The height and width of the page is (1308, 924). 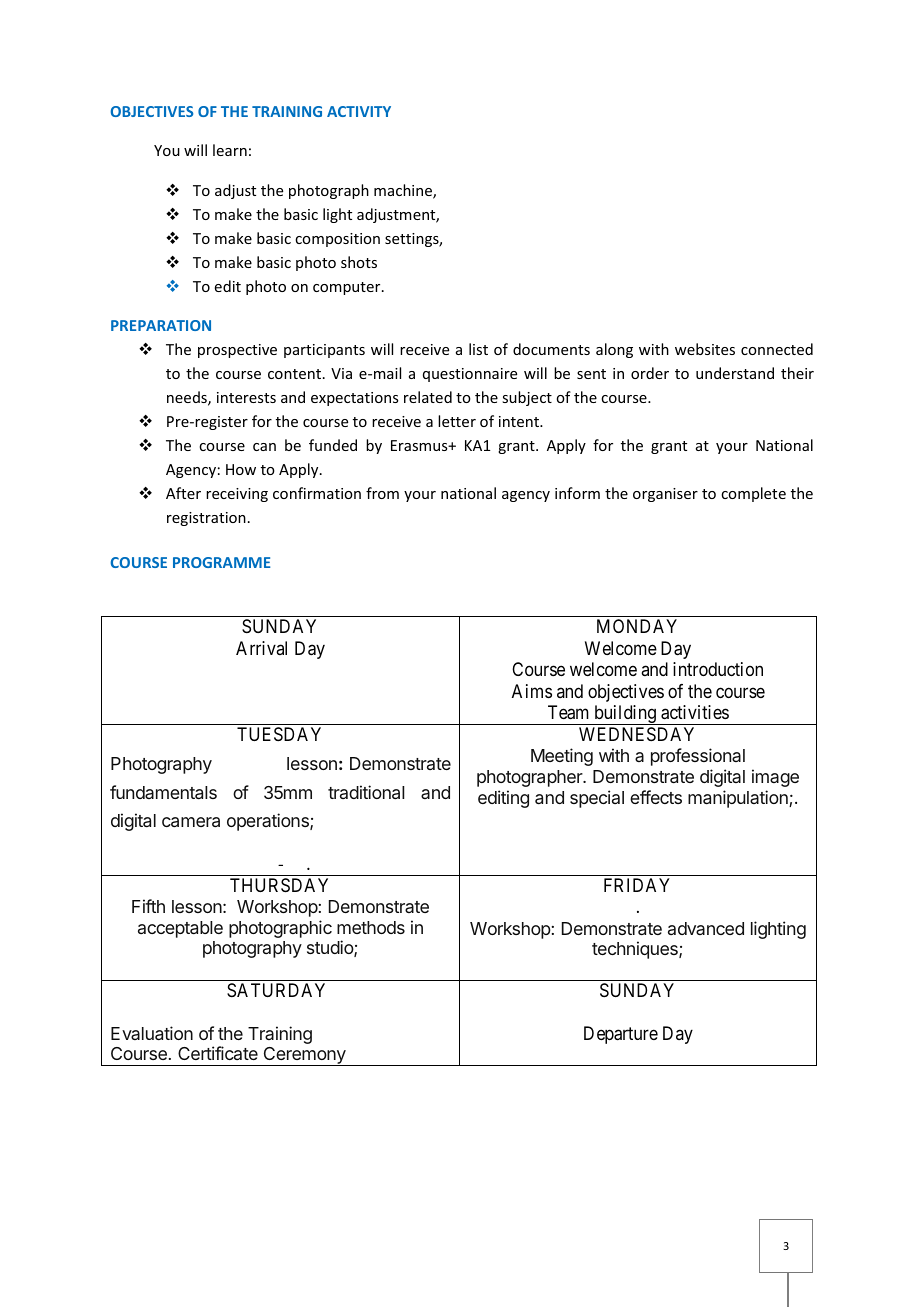 What do you see at coordinates (237, 351) in the page?
I see `prospective` at bounding box center [237, 351].
